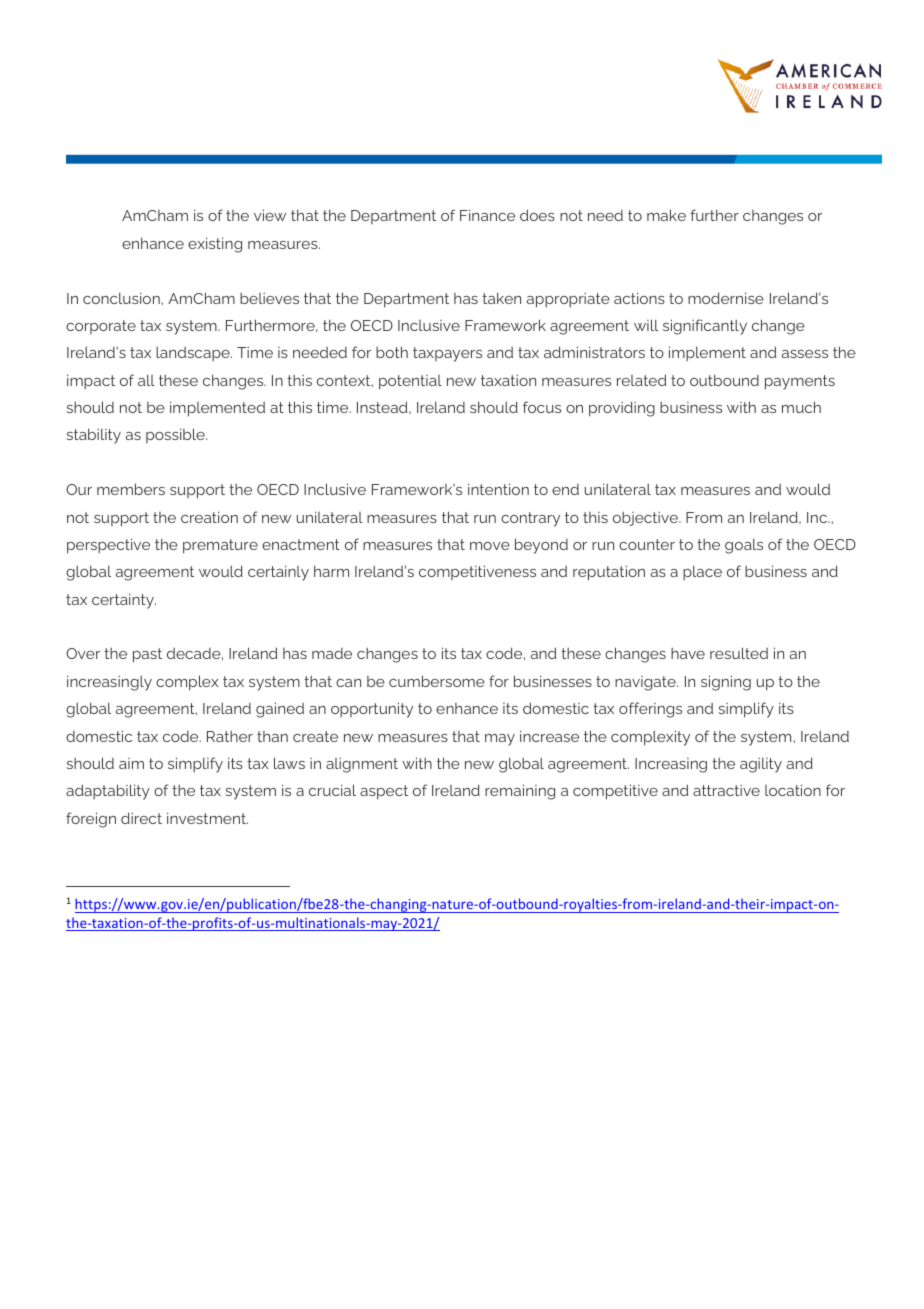 This document has width=924, height=1309. I want to click on potential, so click(410, 382).
